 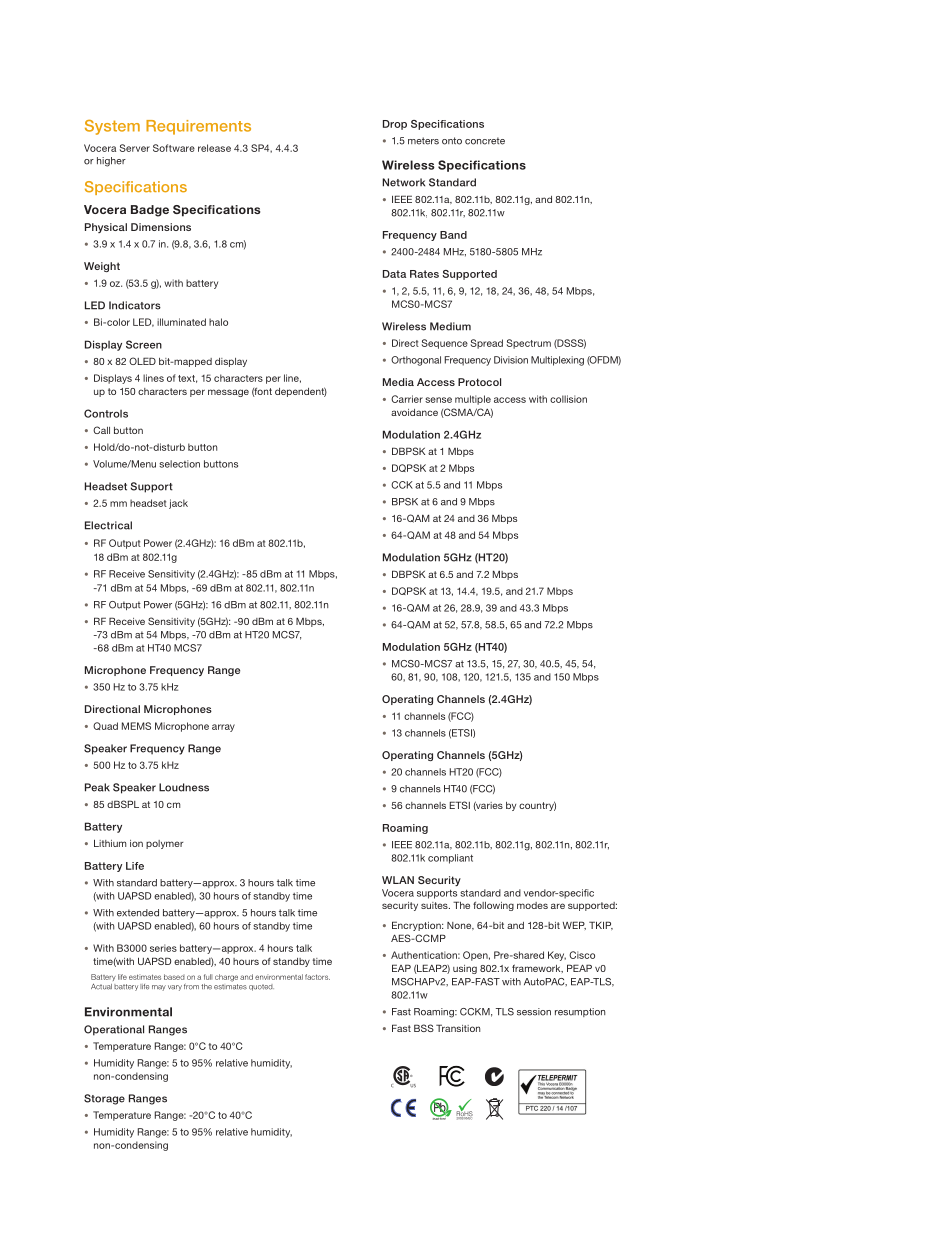 I want to click on Electrical, so click(x=108, y=525).
